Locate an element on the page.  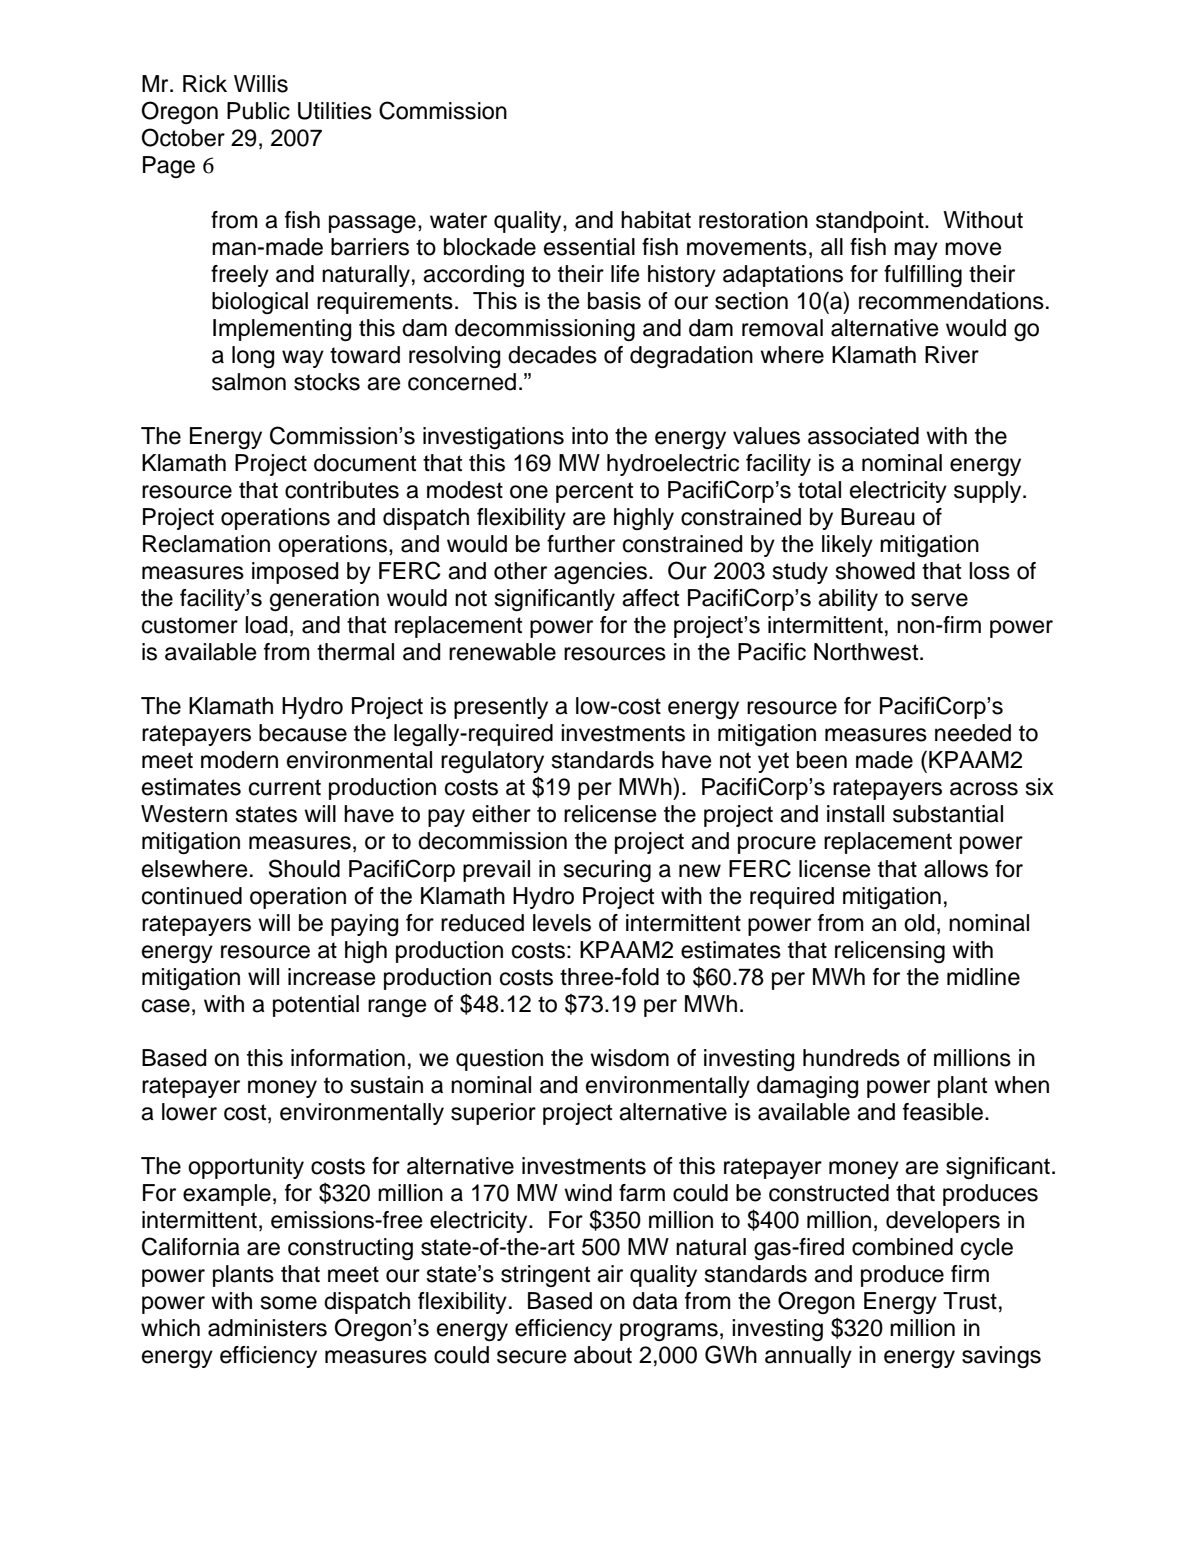
habitat is located at coordinates (656, 220).
